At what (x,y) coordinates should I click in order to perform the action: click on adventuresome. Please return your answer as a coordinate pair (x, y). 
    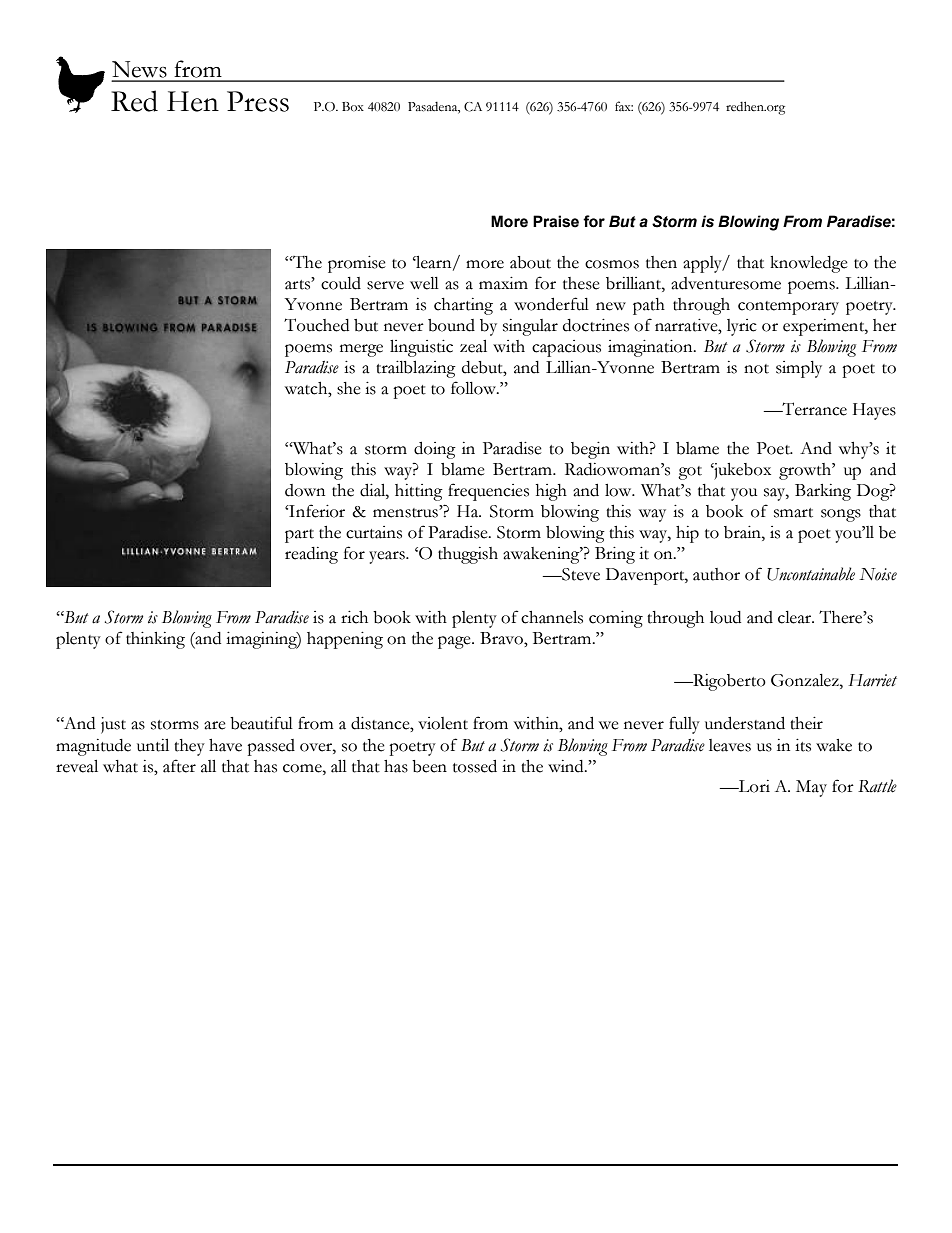
    Looking at the image, I should click on (726, 283).
